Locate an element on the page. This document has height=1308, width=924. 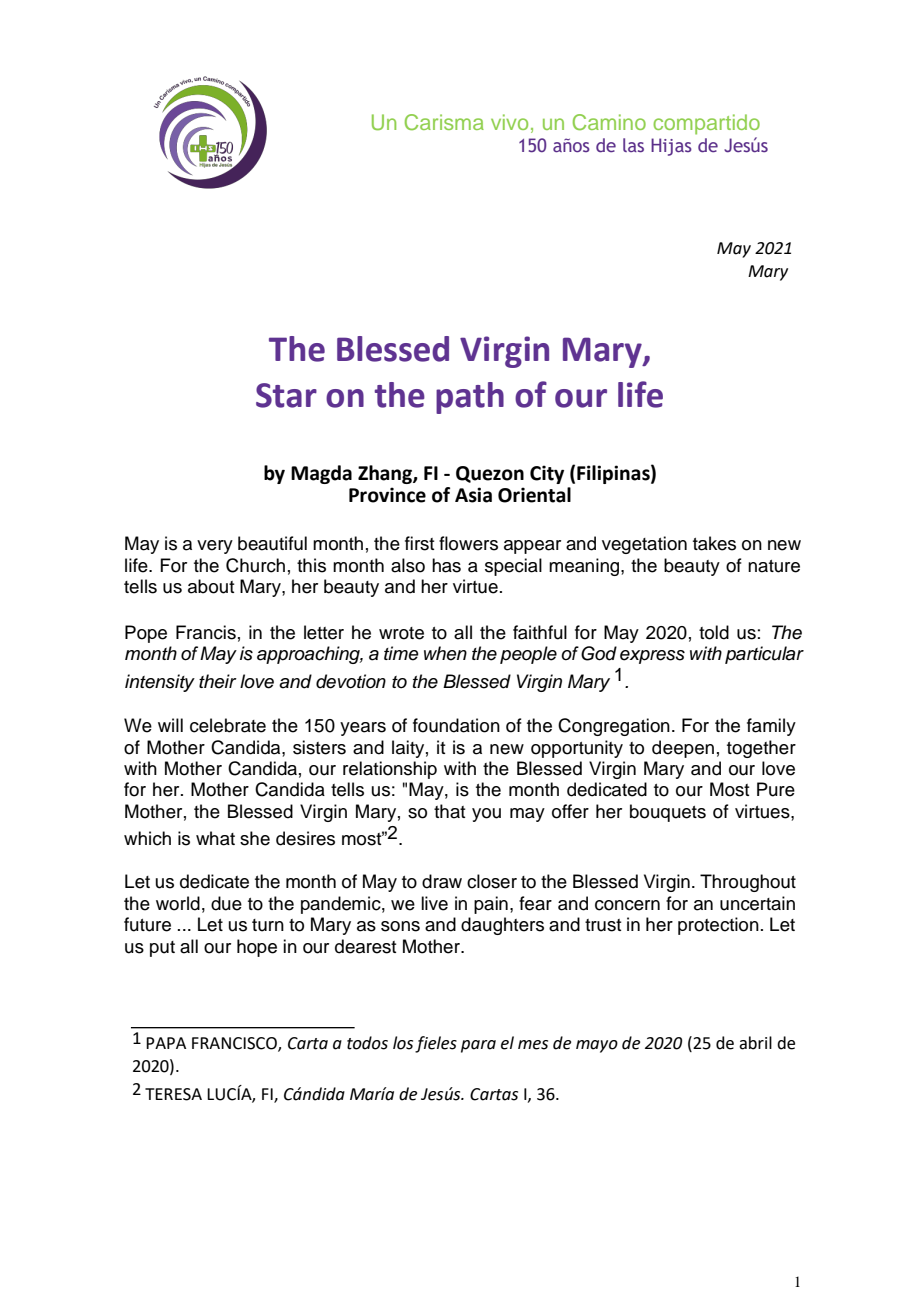
Star is located at coordinates (286, 395).
